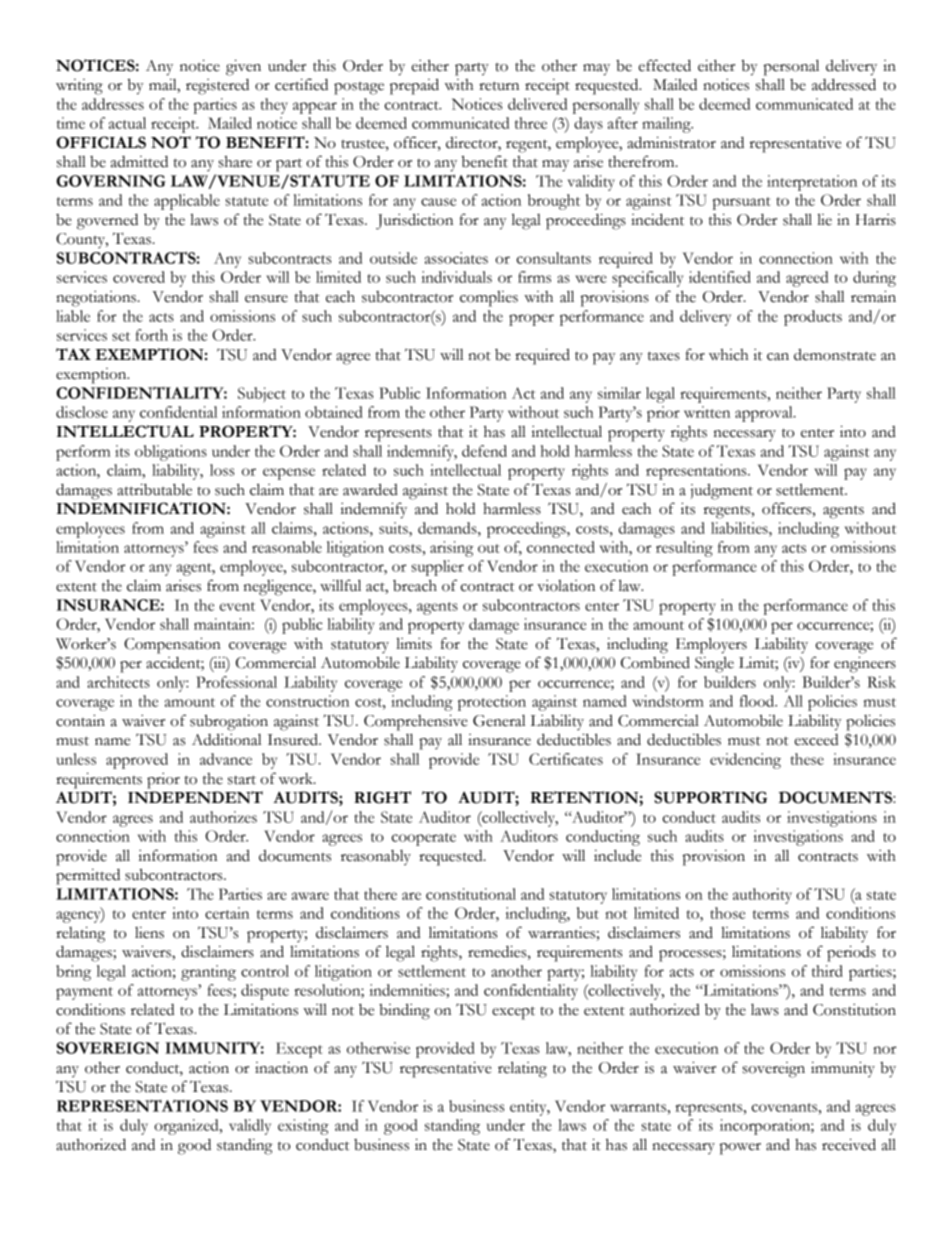 This screenshot has height=1233, width=952. I want to click on complies, so click(489, 299).
